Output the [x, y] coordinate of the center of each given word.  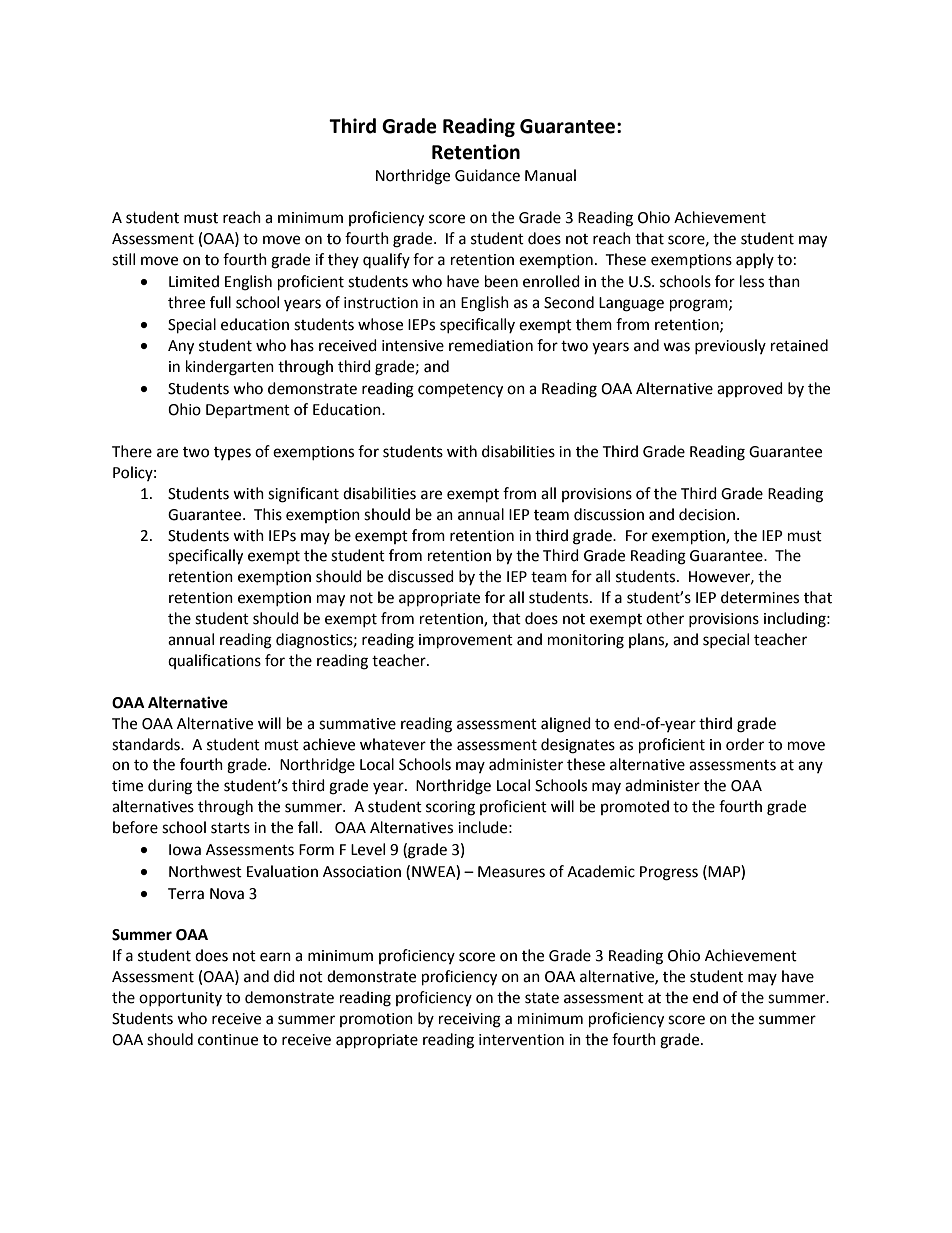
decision [707, 514]
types [232, 453]
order [745, 744]
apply [755, 260]
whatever [393, 744]
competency [460, 391]
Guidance [487, 175]
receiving [470, 1020]
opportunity [180, 999]
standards [147, 744]
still [123, 259]
